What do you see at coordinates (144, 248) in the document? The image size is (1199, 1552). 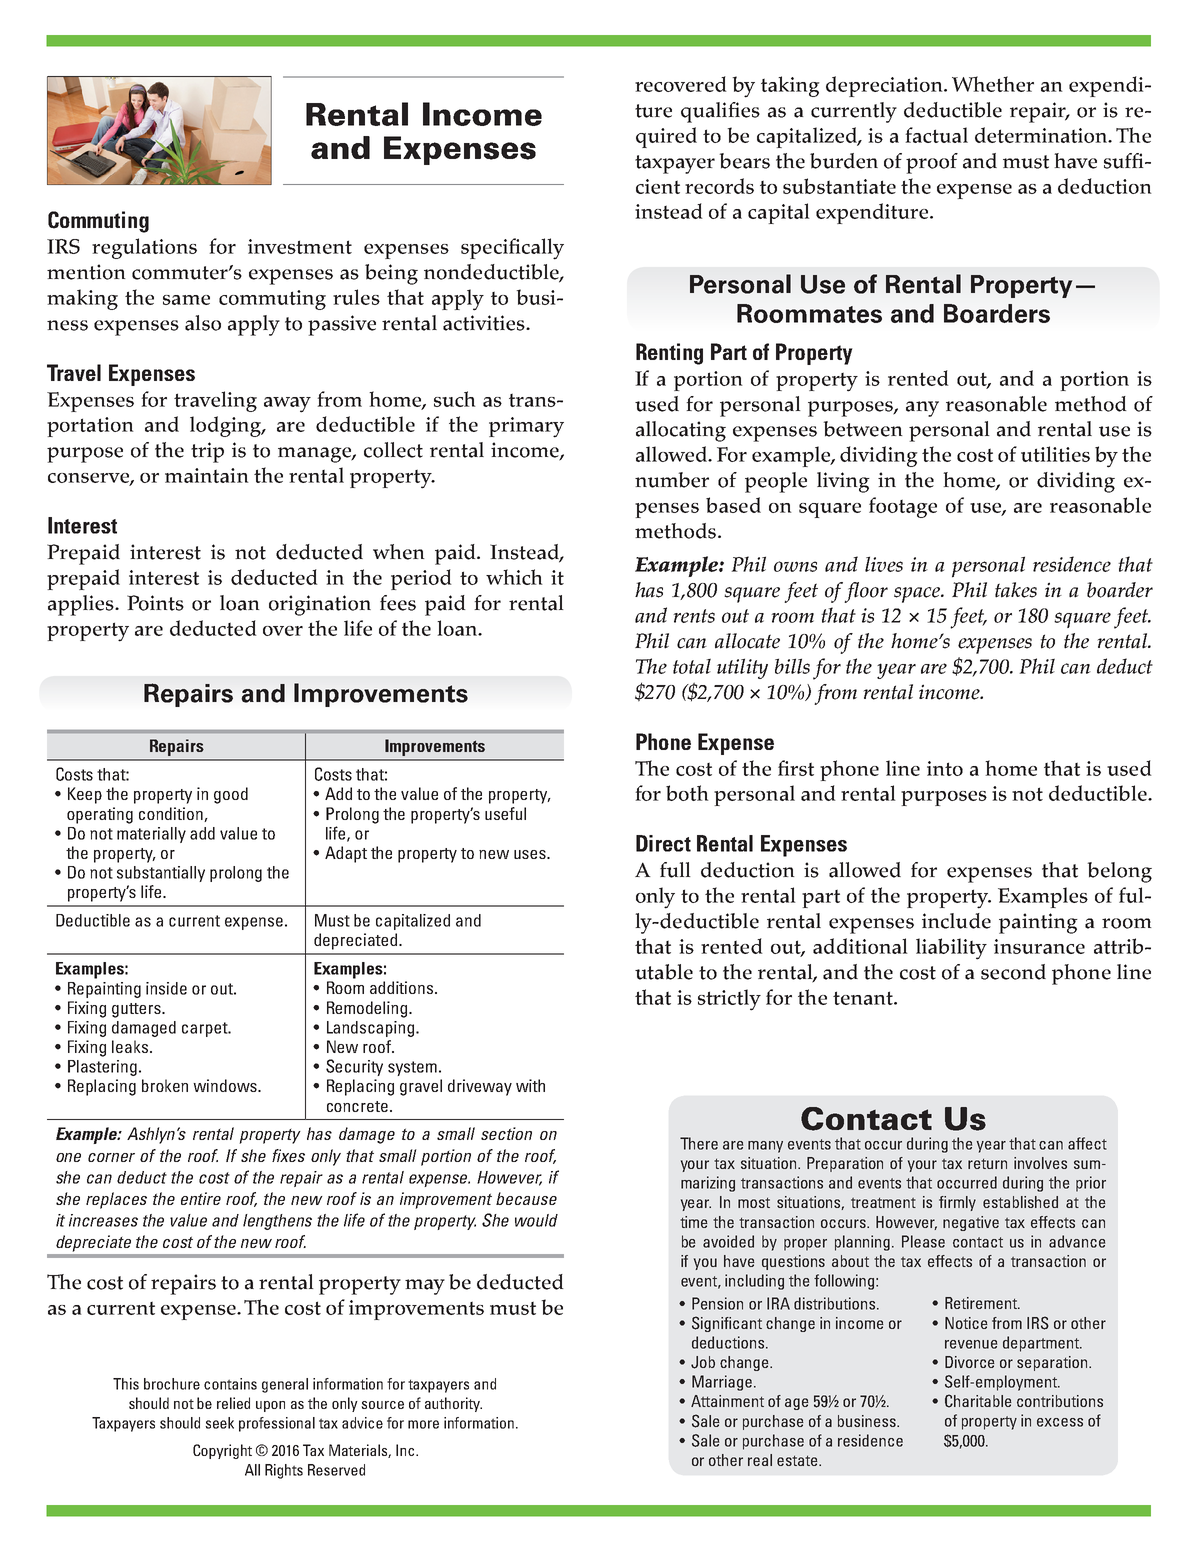 I see `regulations` at bounding box center [144, 248].
